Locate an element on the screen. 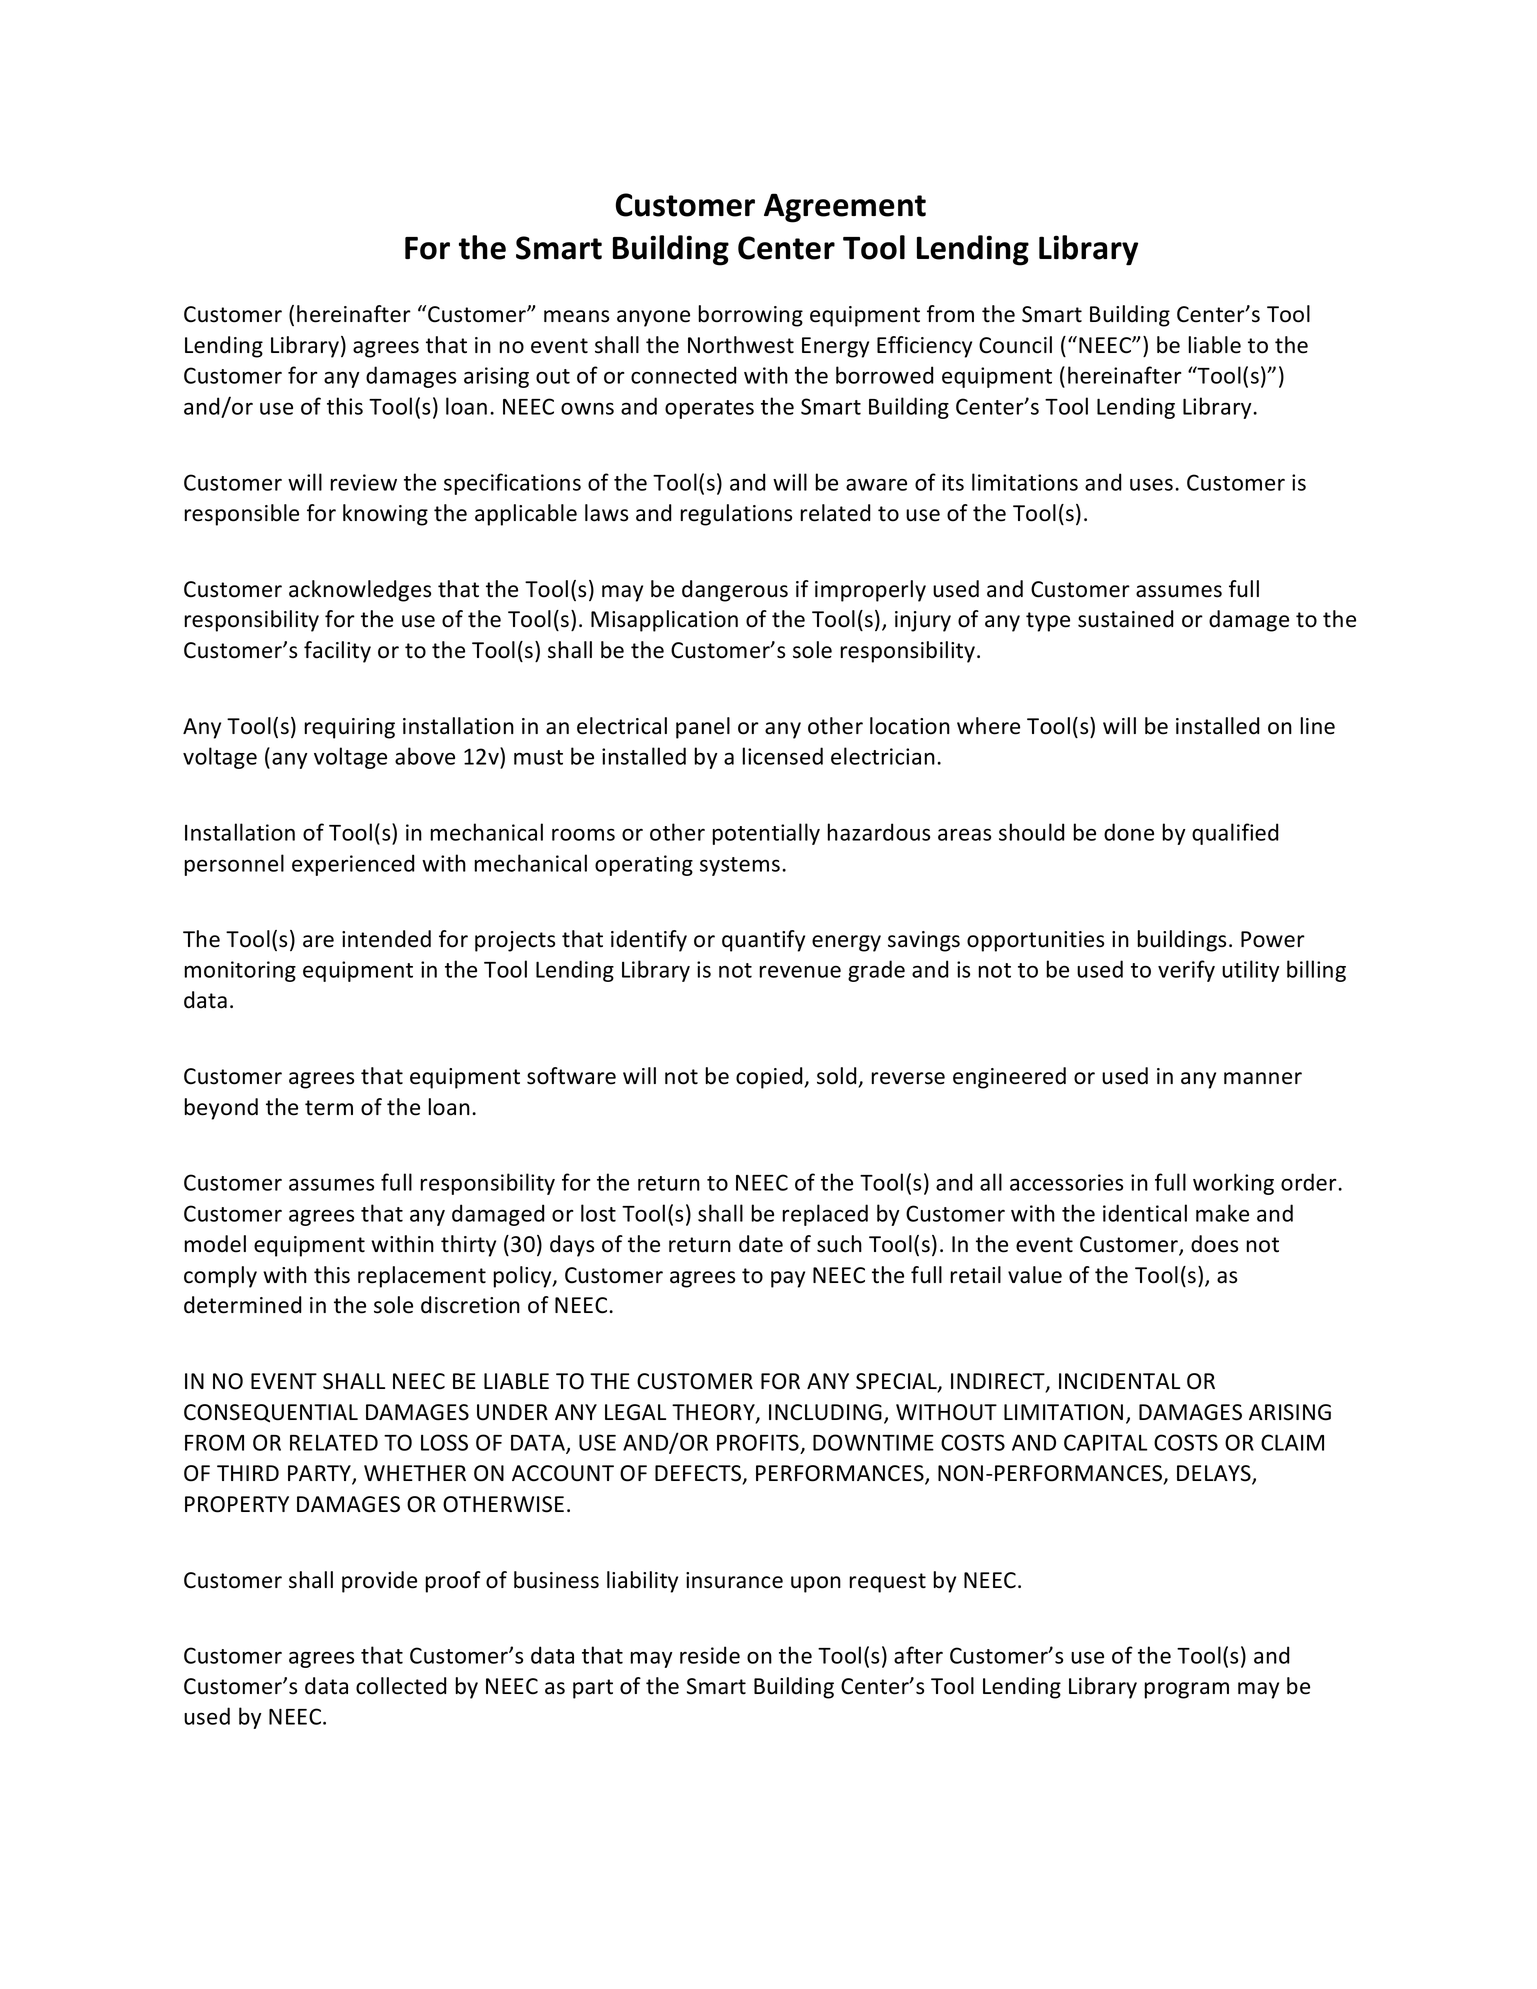 The width and height of the screenshot is (1537, 1989). dangerous is located at coordinates (735, 591).
